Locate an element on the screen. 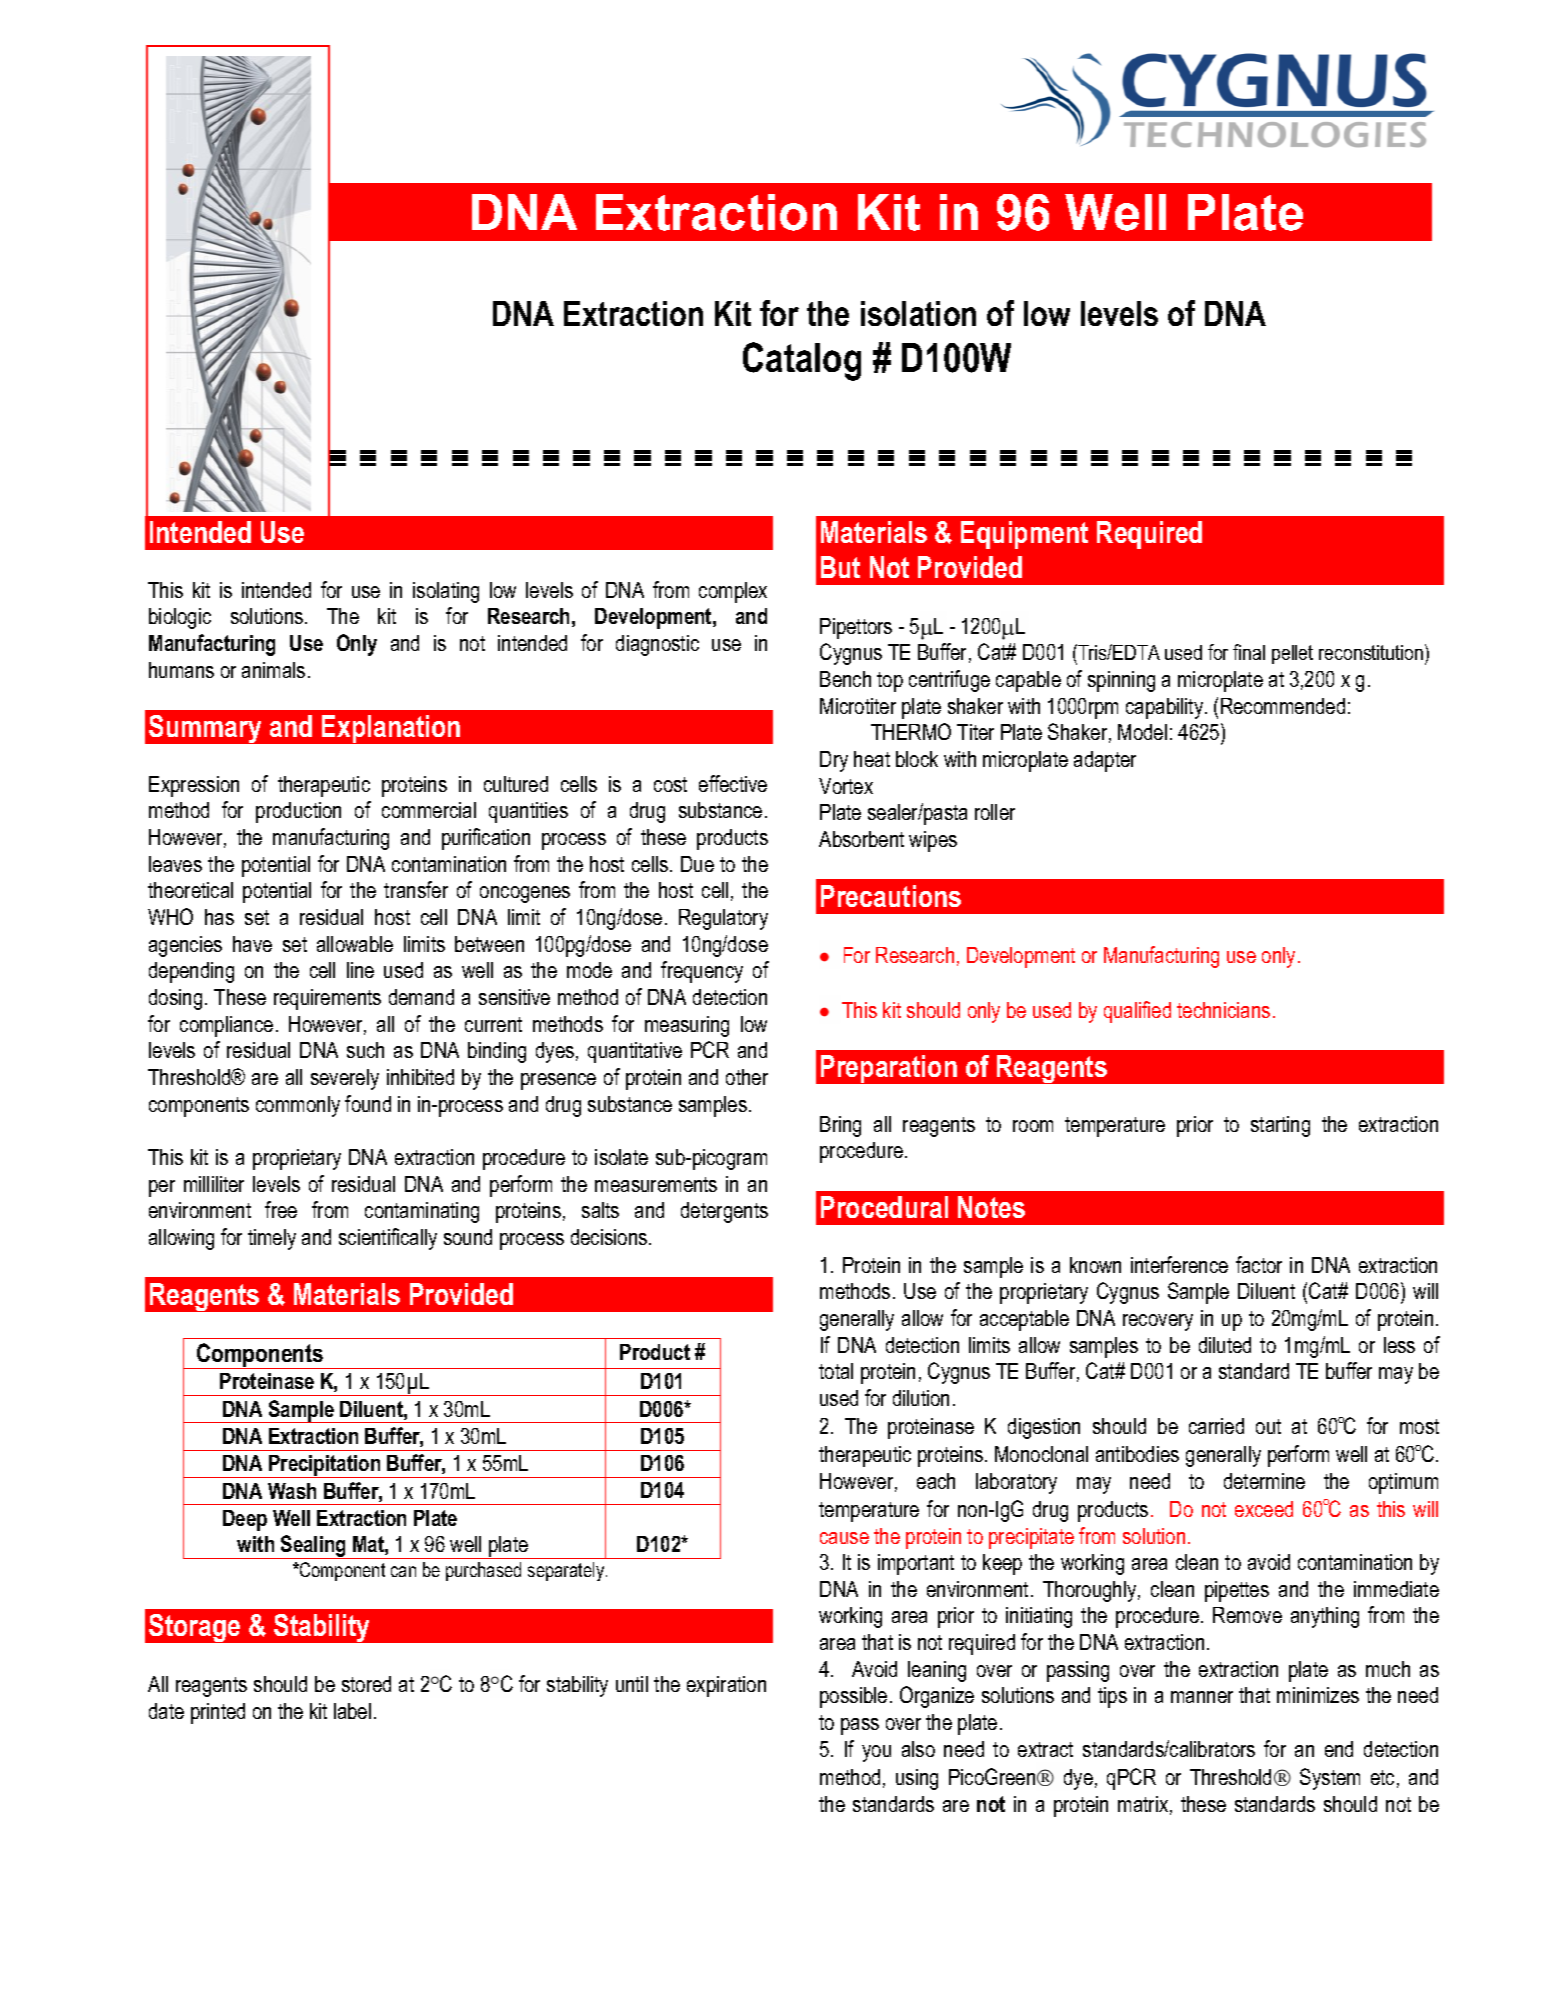  minimizes is located at coordinates (1318, 1695).
